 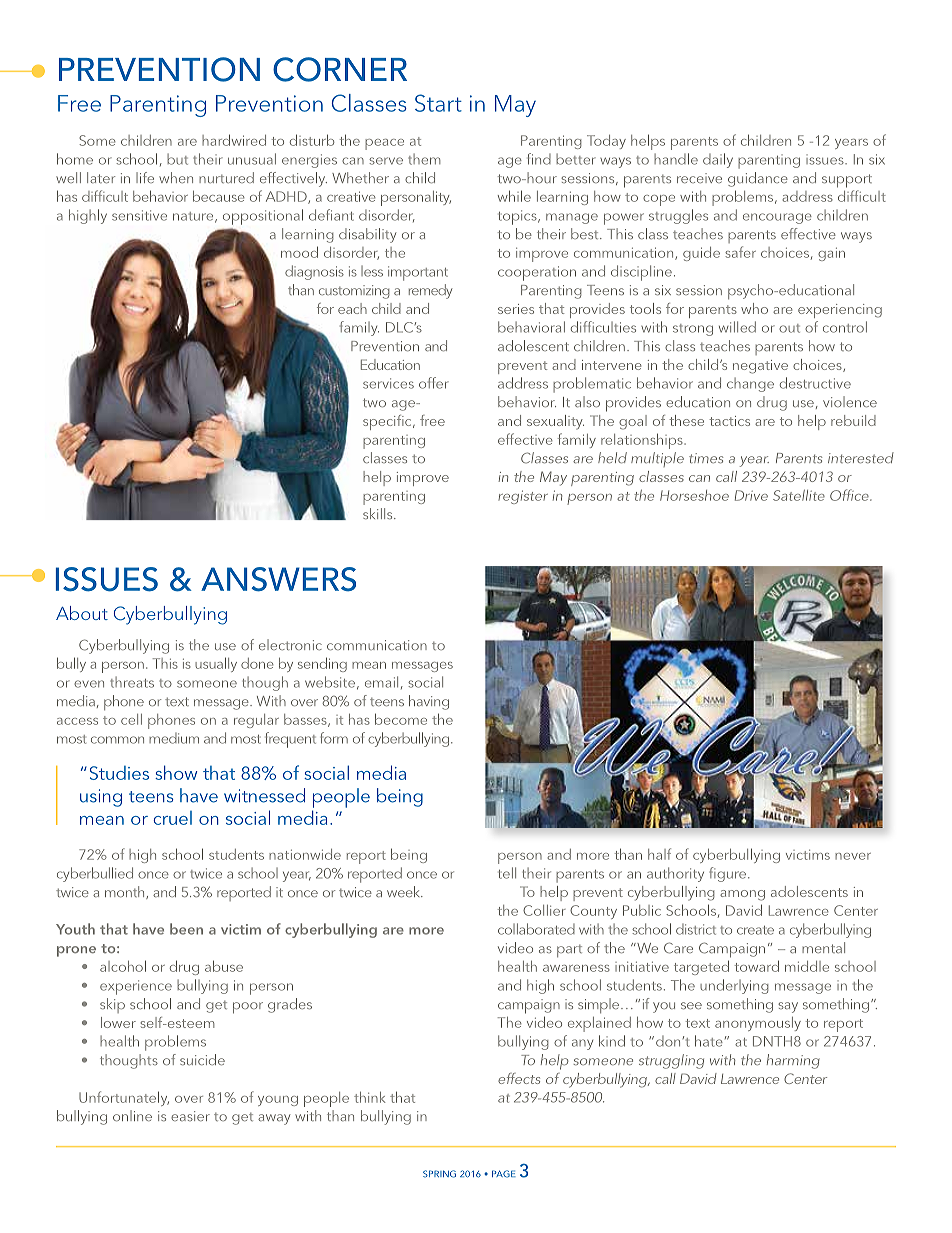 I want to click on month, so click(x=126, y=892).
